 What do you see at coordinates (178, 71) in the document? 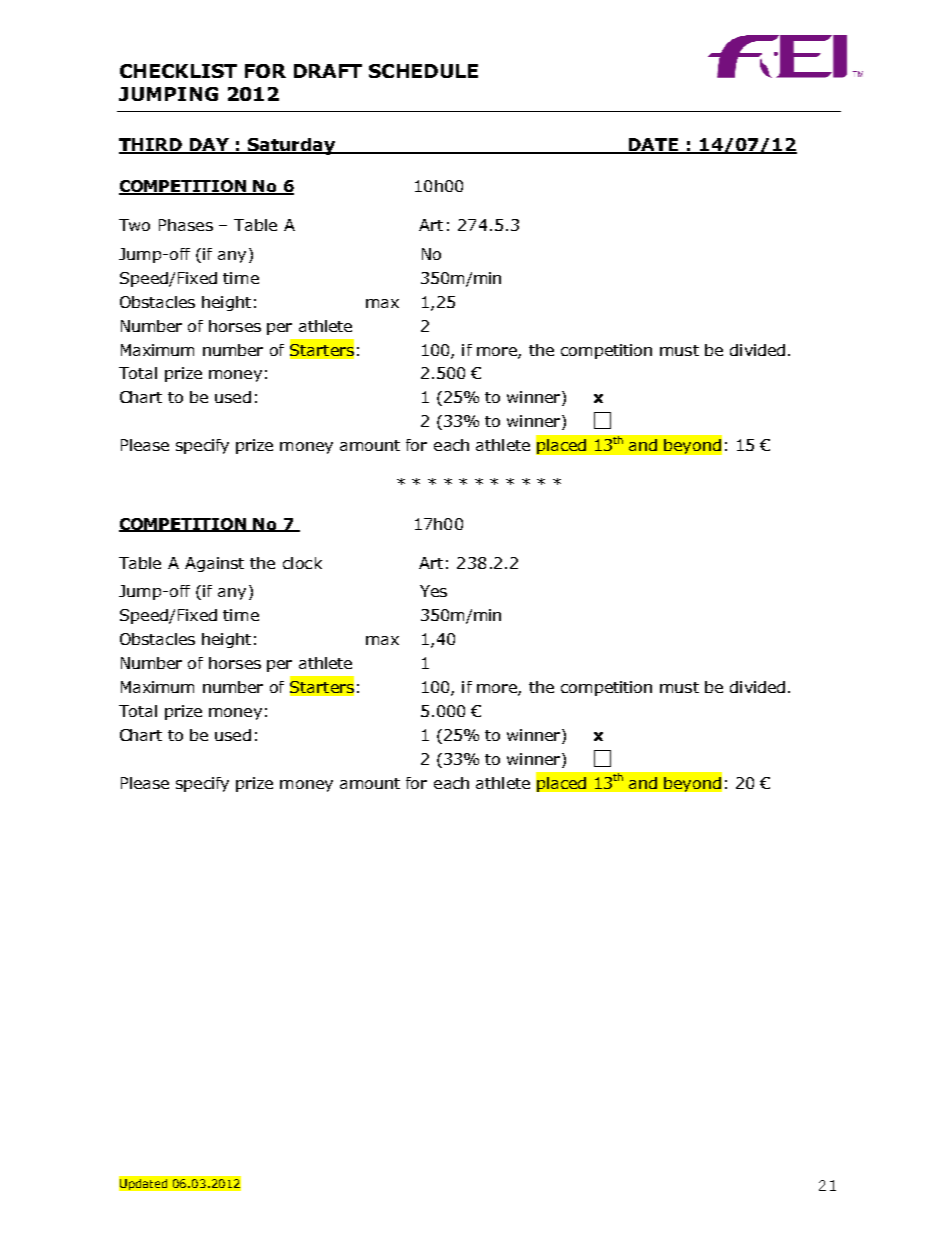
I see `CHECKLIST` at bounding box center [178, 71].
